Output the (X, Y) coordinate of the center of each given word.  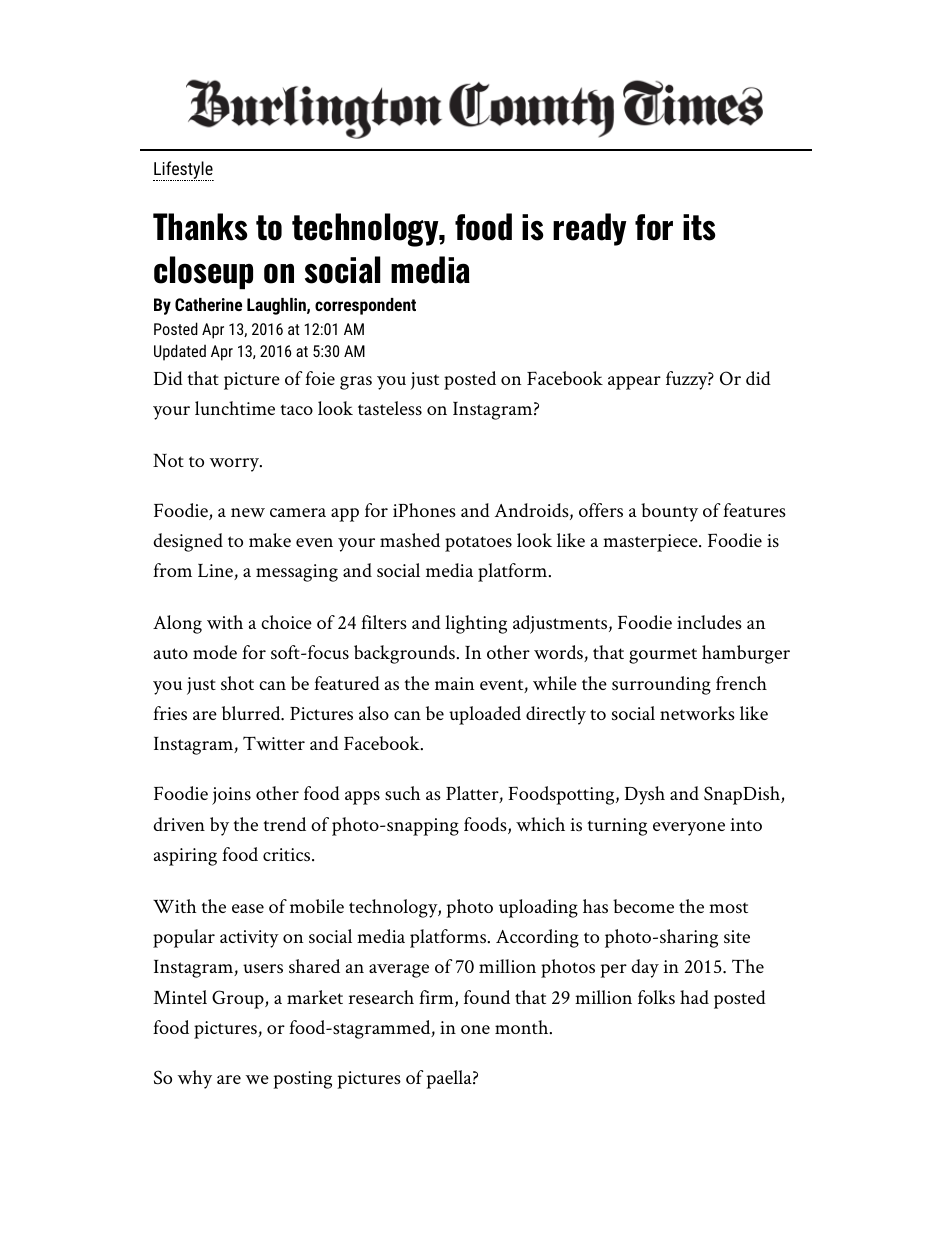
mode (215, 652)
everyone (689, 829)
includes (709, 622)
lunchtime (235, 408)
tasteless (390, 408)
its (699, 227)
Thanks (200, 227)
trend (284, 824)
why (195, 1079)
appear (634, 383)
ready (589, 229)
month (521, 1027)
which (540, 824)
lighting (476, 624)
